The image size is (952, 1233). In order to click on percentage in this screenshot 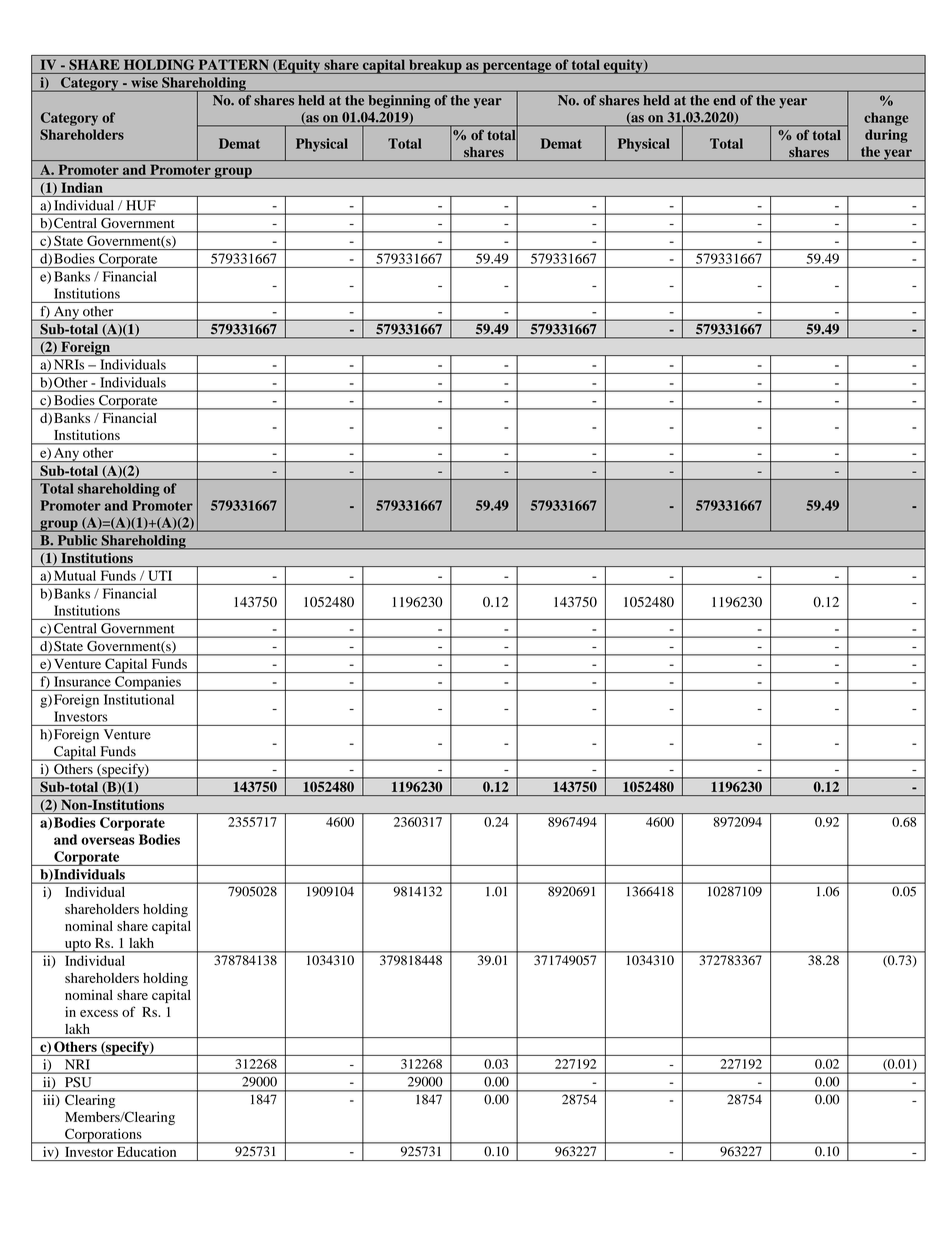, I will do `click(517, 67)`.
